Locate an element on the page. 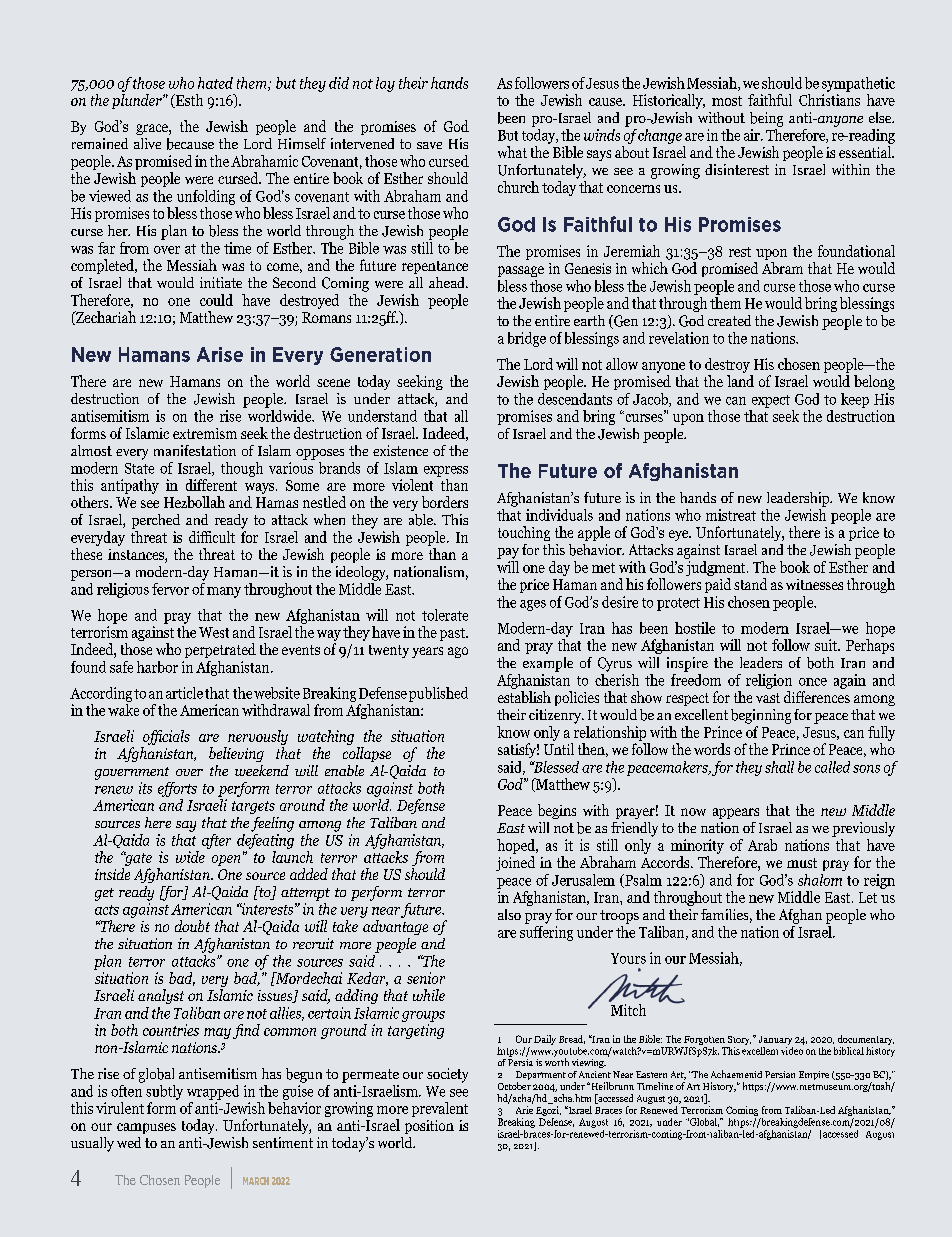 This page has height=1237, width=952. alive is located at coordinates (147, 143).
